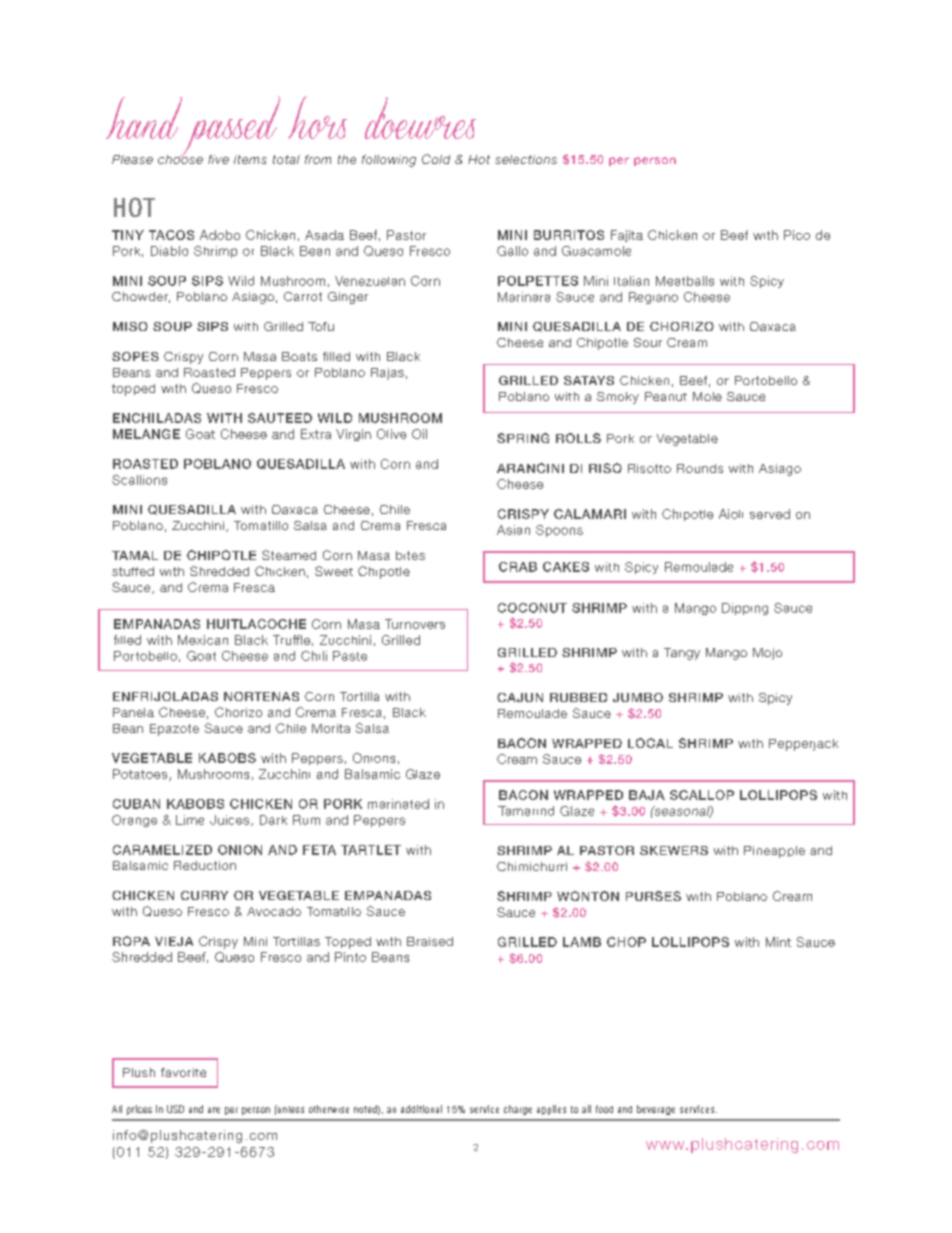 The image size is (952, 1233). I want to click on Pico, so click(797, 235).
